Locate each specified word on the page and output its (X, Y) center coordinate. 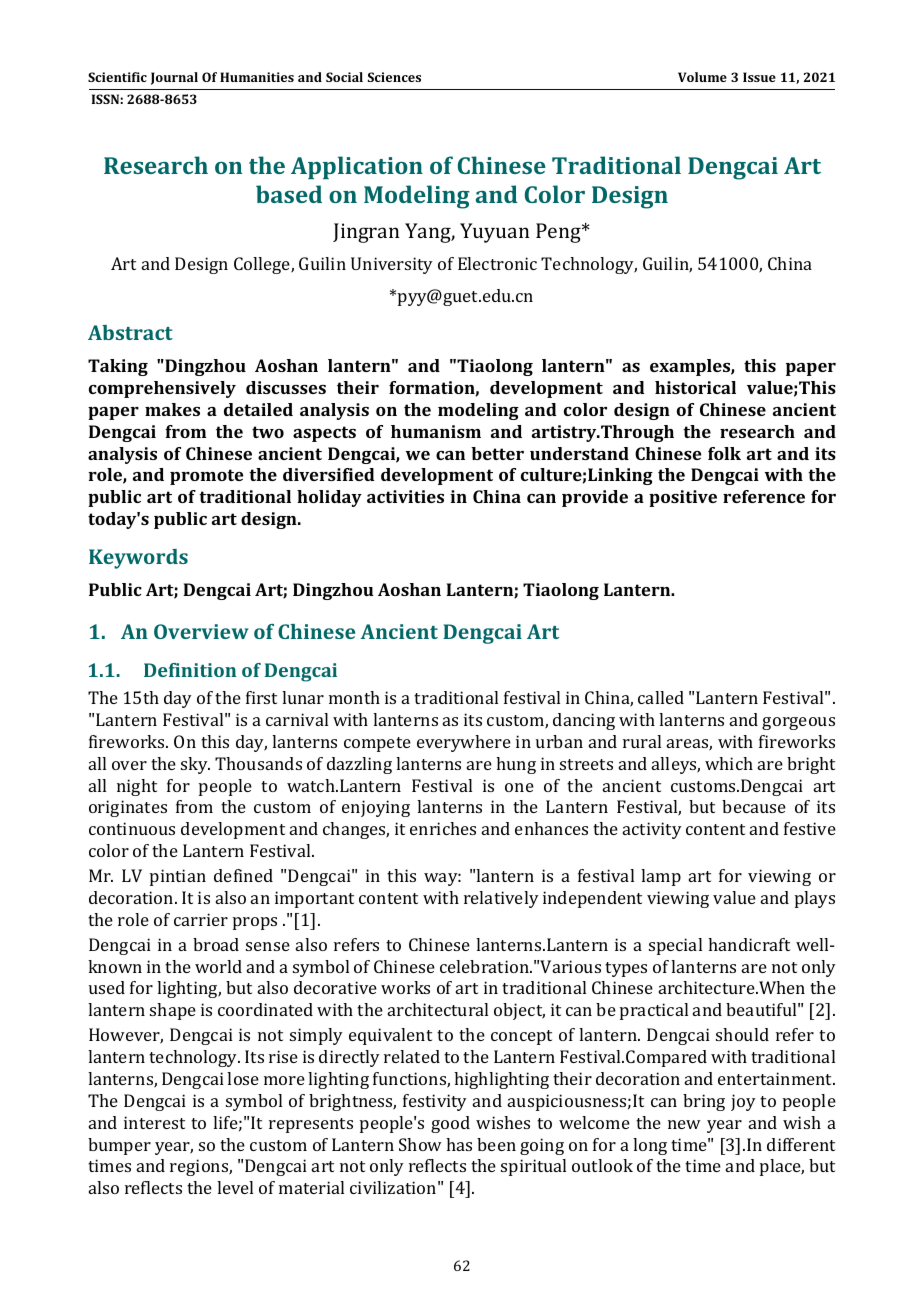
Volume (702, 77)
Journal (174, 78)
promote (206, 477)
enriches (443, 828)
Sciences (394, 77)
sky (195, 765)
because (754, 806)
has (459, 1144)
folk (724, 453)
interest (154, 1122)
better (497, 453)
